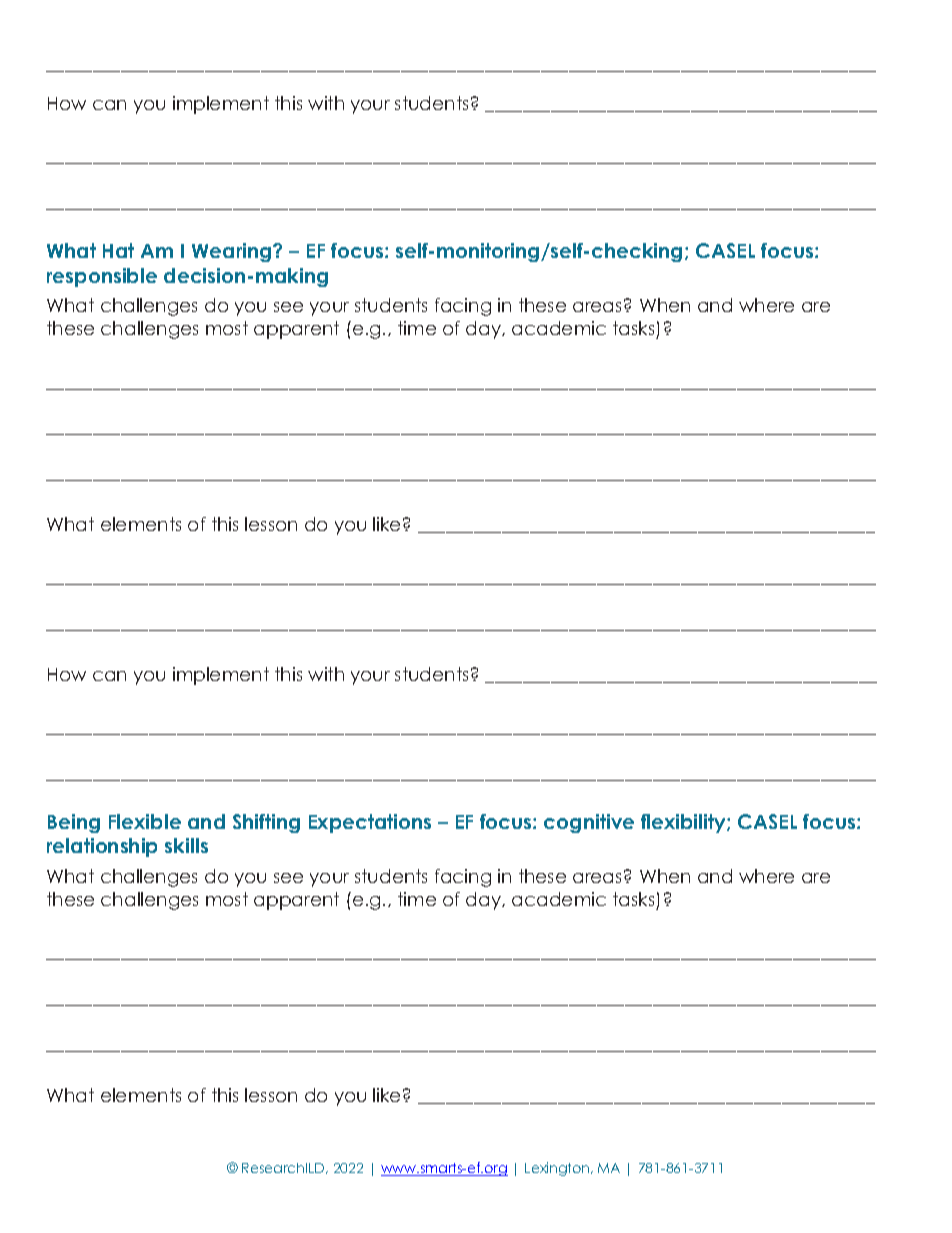 The height and width of the screenshot is (1233, 952). I want to click on Expectations, so click(370, 823).
